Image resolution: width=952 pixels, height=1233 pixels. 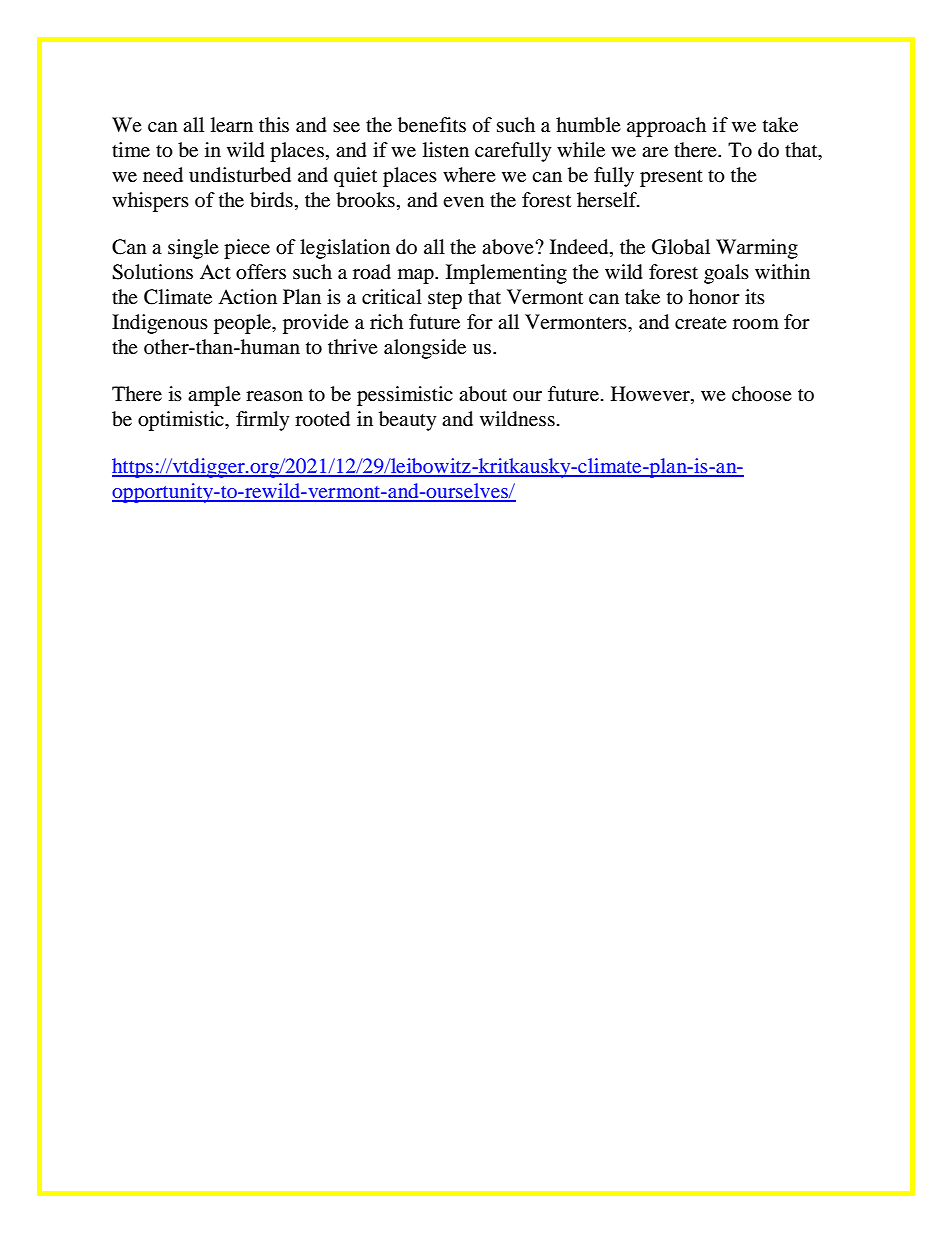 What do you see at coordinates (666, 127) in the document?
I see `approach` at bounding box center [666, 127].
